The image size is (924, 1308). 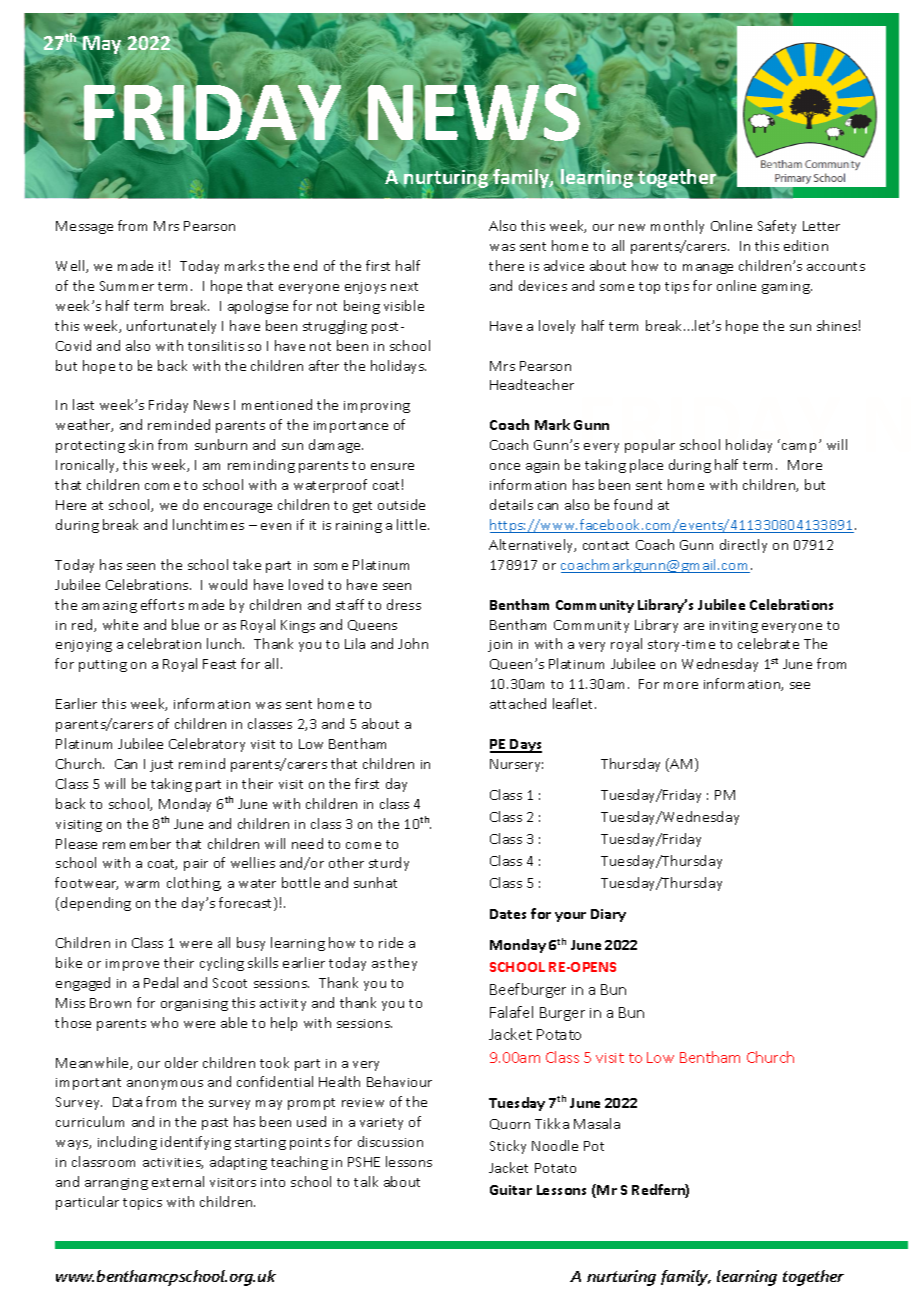 What do you see at coordinates (508, 1147) in the image?
I see `Sticky` at bounding box center [508, 1147].
